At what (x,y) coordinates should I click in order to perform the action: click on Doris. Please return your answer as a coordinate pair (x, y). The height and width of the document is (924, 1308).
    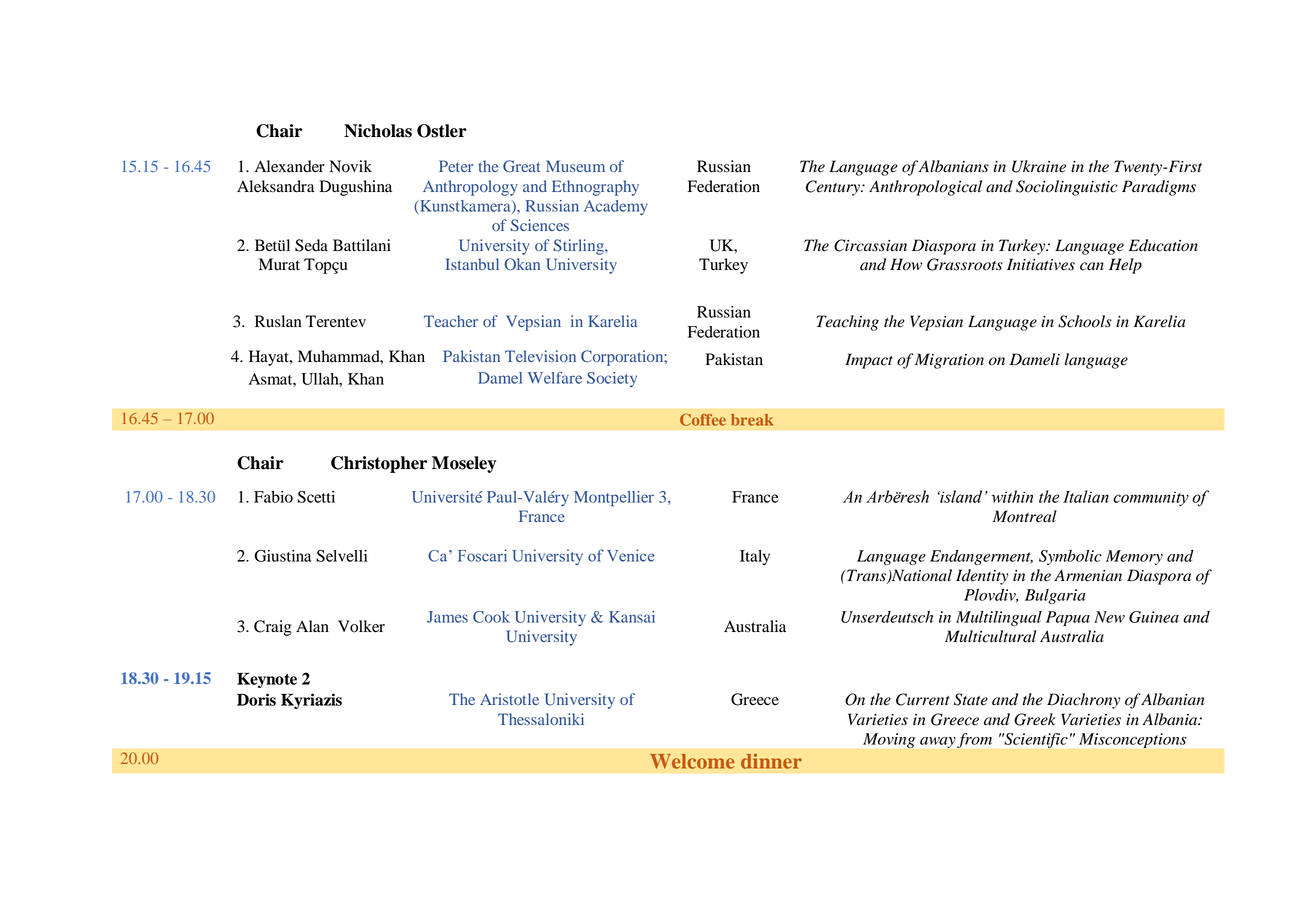
    Looking at the image, I should click on (256, 699).
